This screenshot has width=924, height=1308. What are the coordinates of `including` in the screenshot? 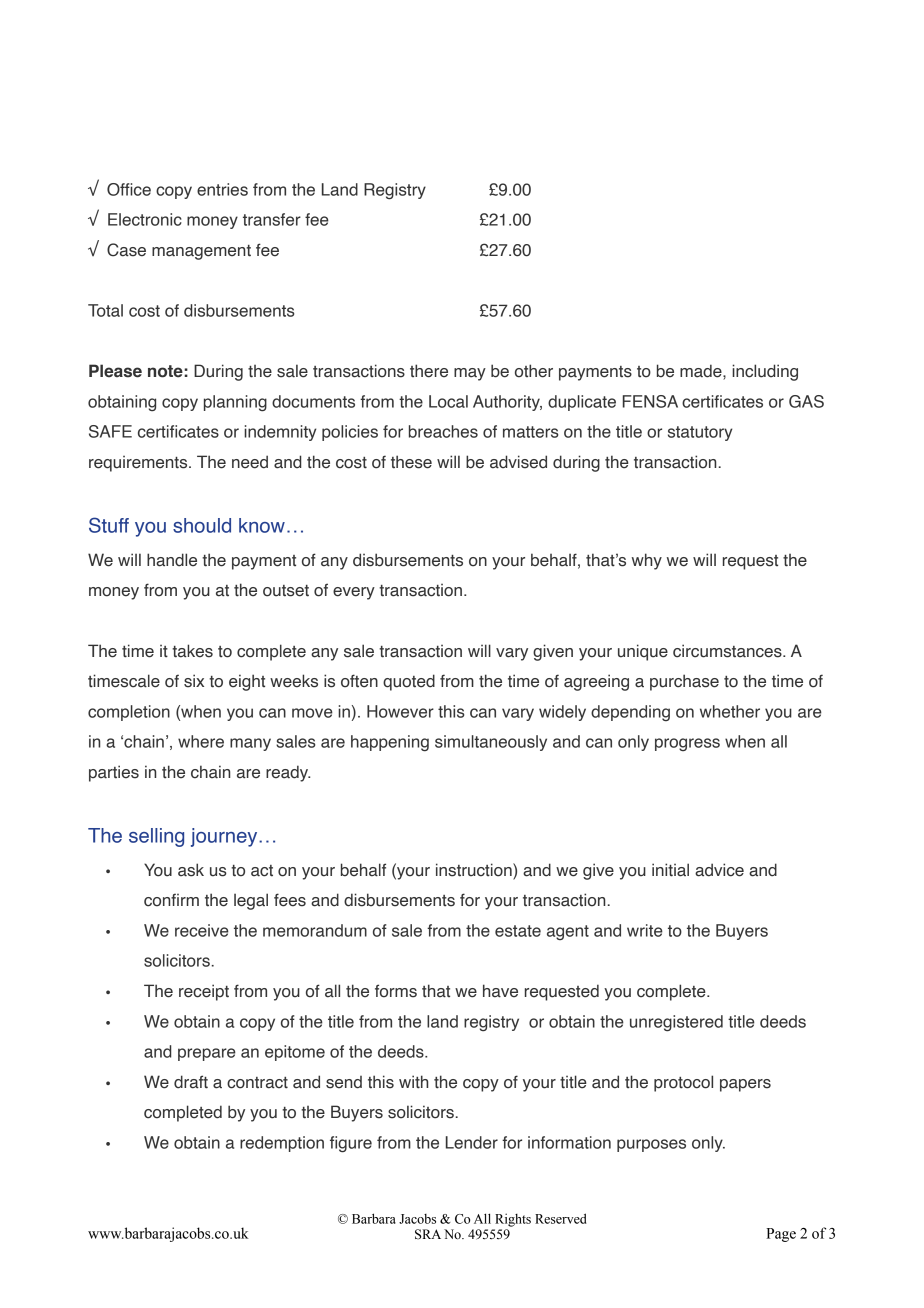 It's located at (765, 372).
